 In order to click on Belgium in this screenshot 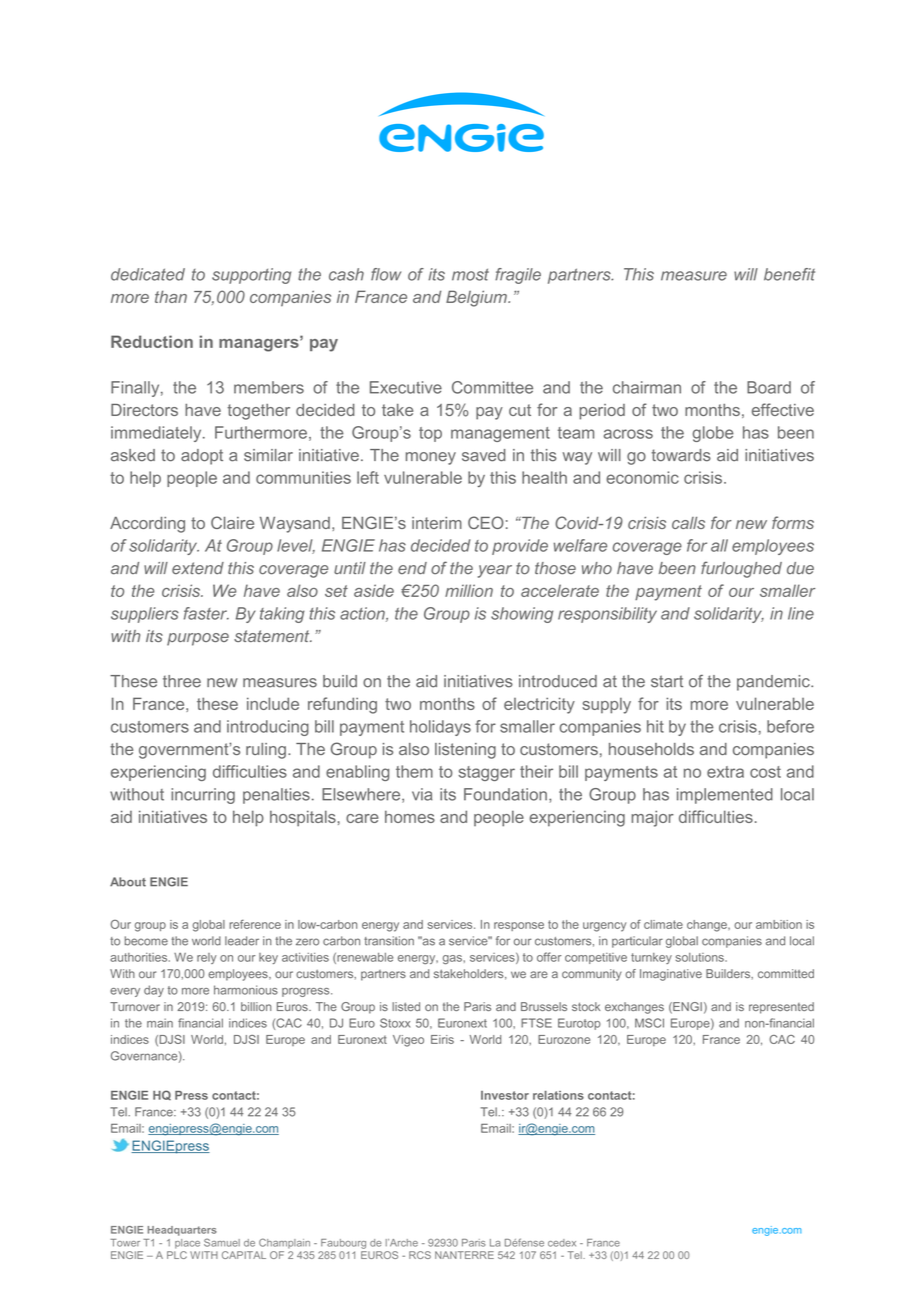, I will do `click(477, 298)`.
